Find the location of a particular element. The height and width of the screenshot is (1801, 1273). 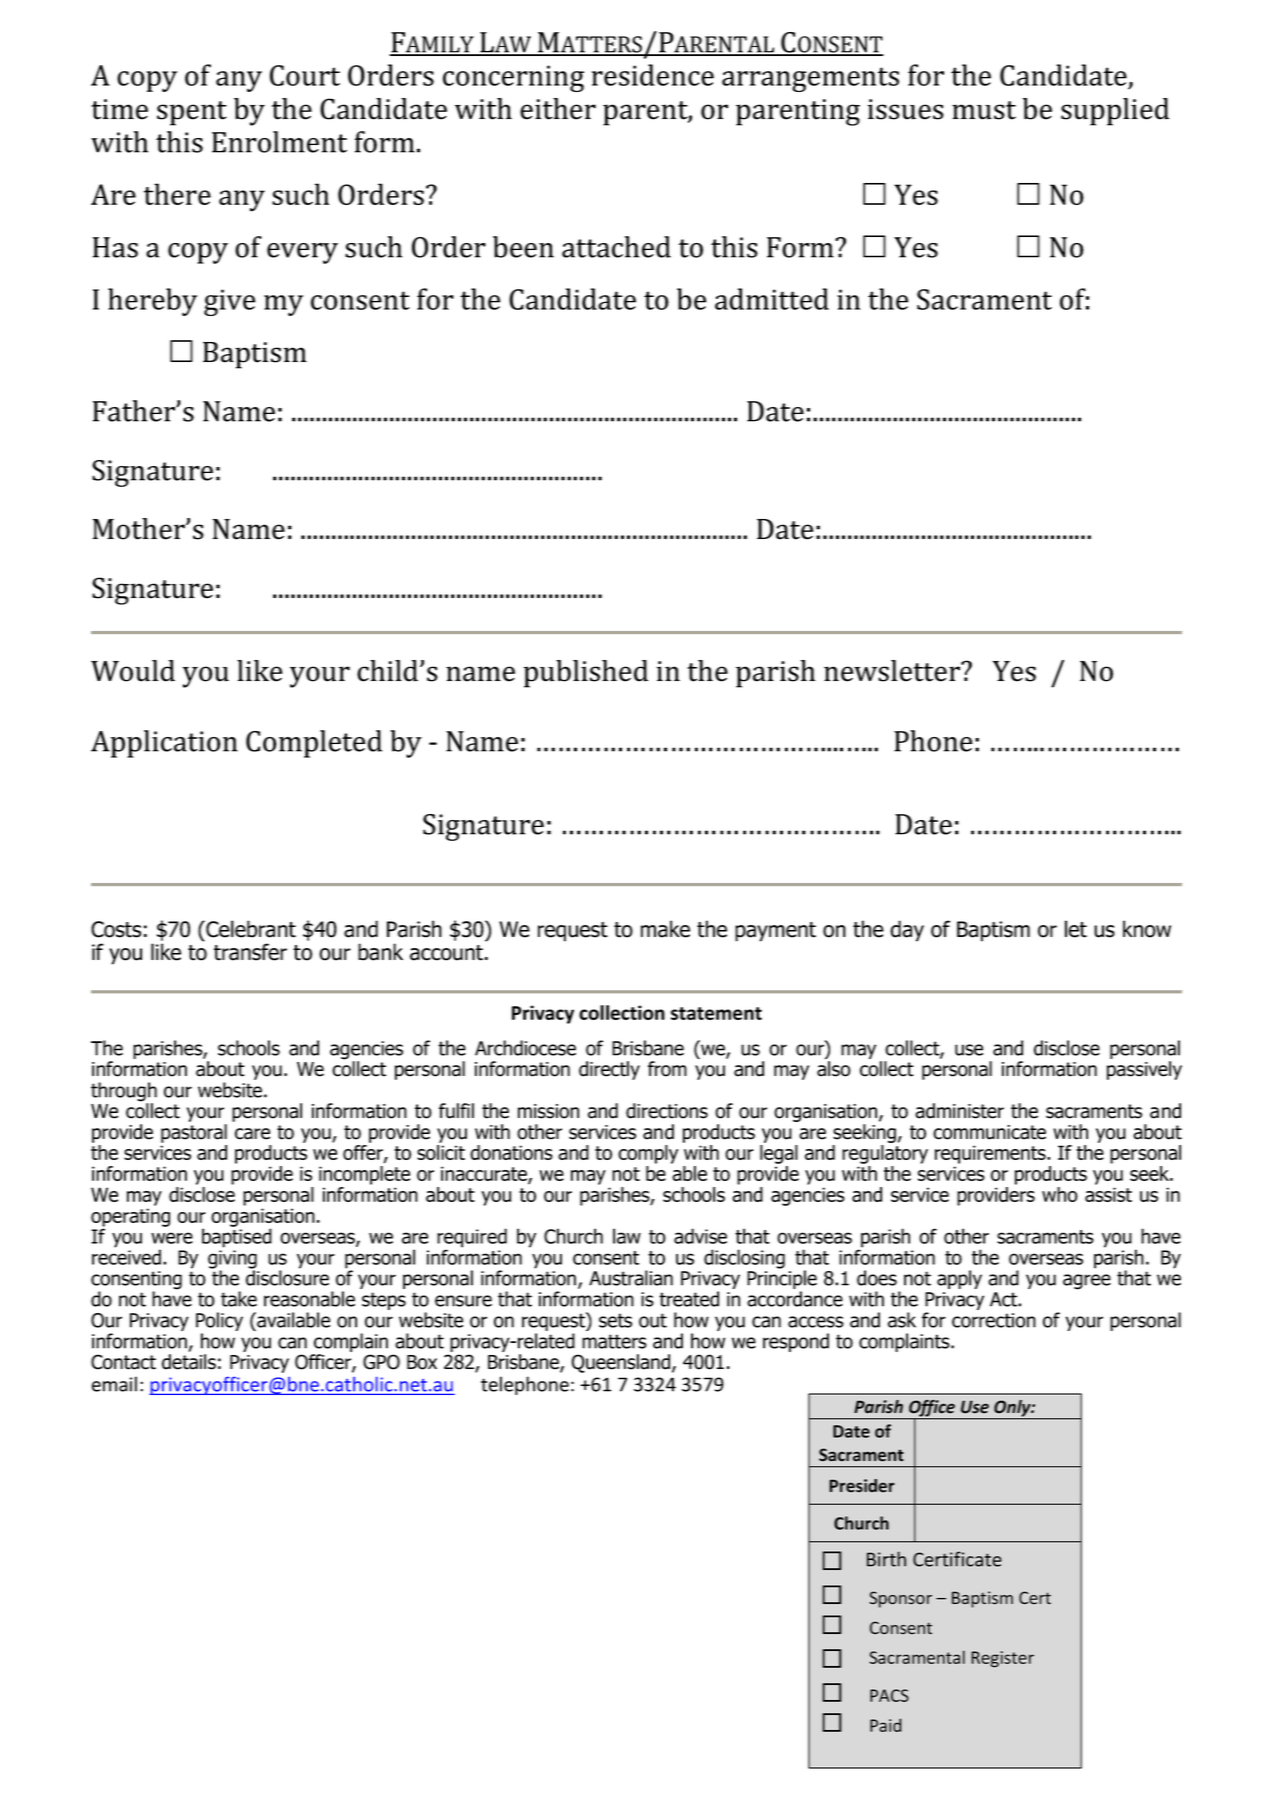

make is located at coordinates (665, 929).
